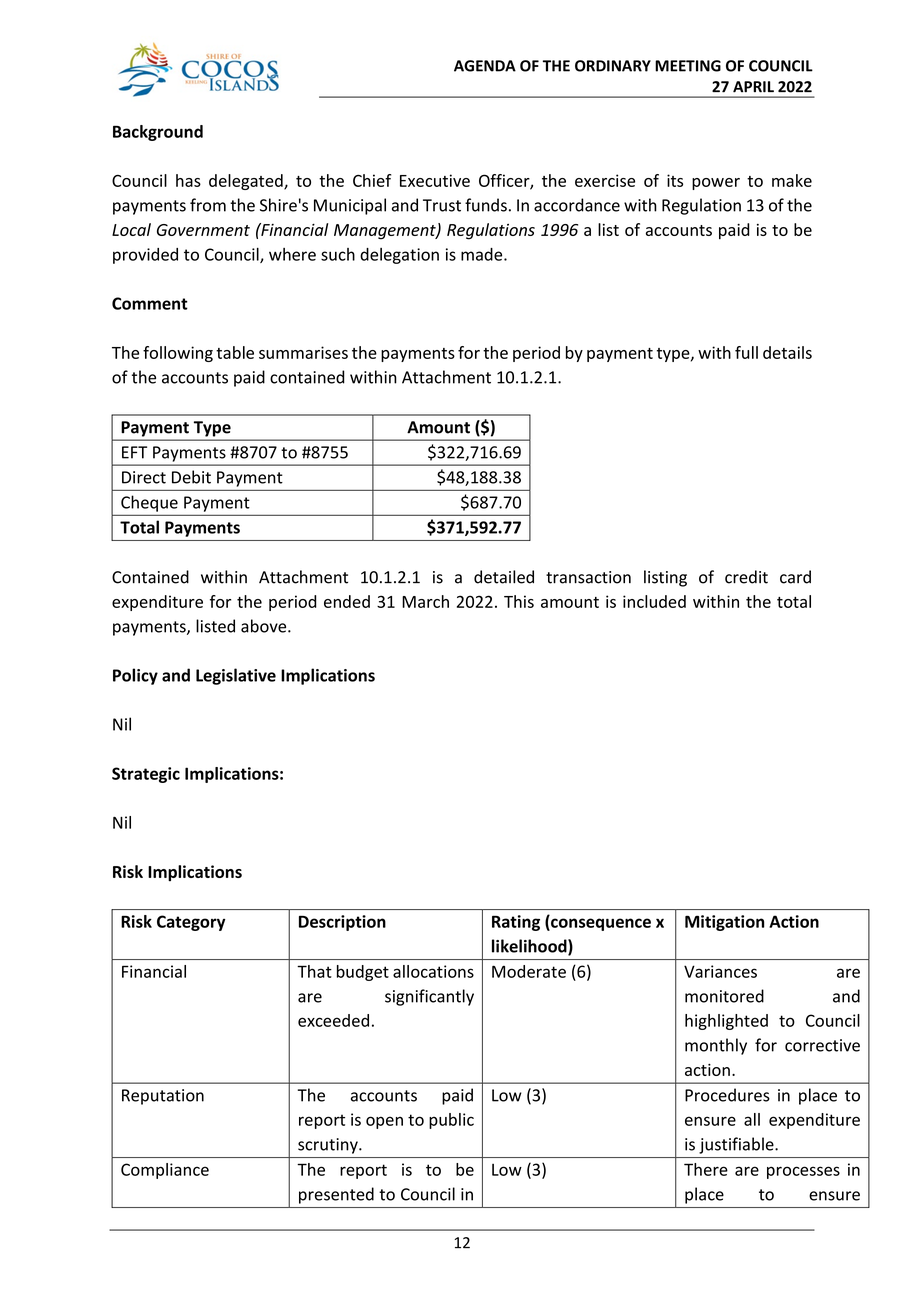 Image resolution: width=924 pixels, height=1308 pixels. Describe the element at coordinates (158, 133) in the image. I see `Background` at that location.
